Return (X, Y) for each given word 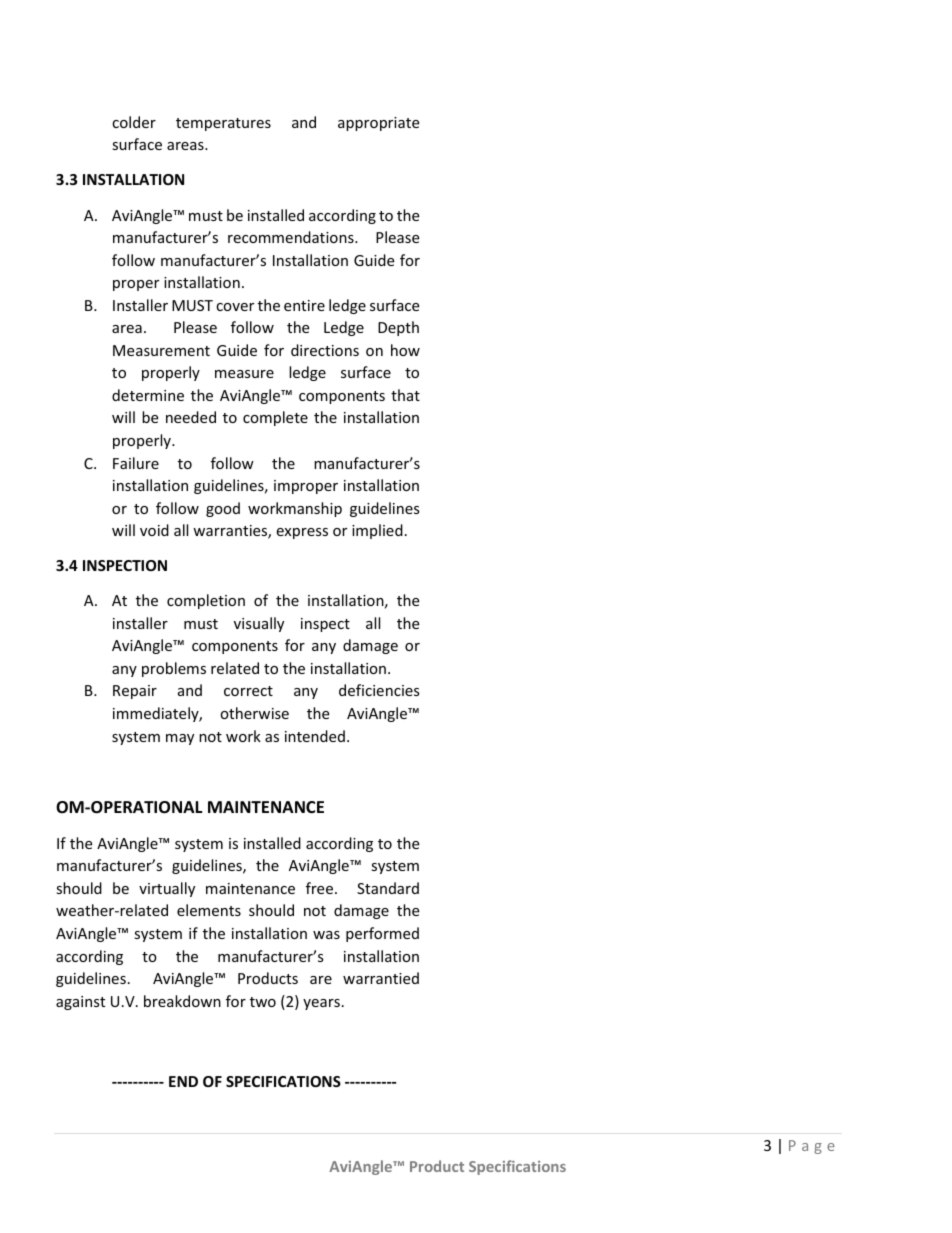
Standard (388, 888)
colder (134, 122)
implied (377, 531)
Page (812, 1147)
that (405, 395)
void (154, 530)
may (180, 739)
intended (315, 736)
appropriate (378, 124)
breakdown (182, 1001)
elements (209, 910)
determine (148, 395)
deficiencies (379, 690)
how (405, 350)
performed (382, 934)
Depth (398, 328)
